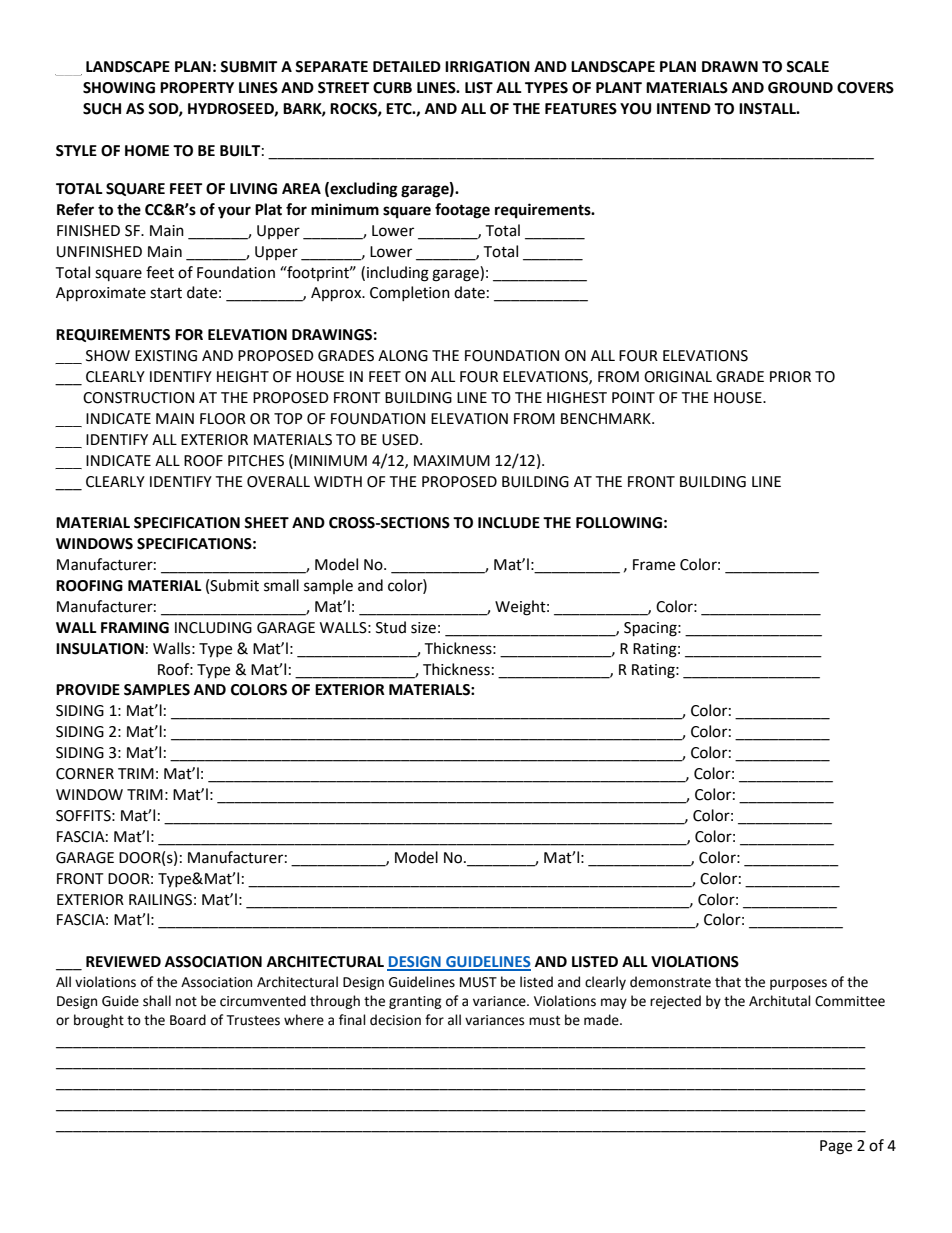 This document has width=952, height=1233. I want to click on CORNER, so click(85, 774).
